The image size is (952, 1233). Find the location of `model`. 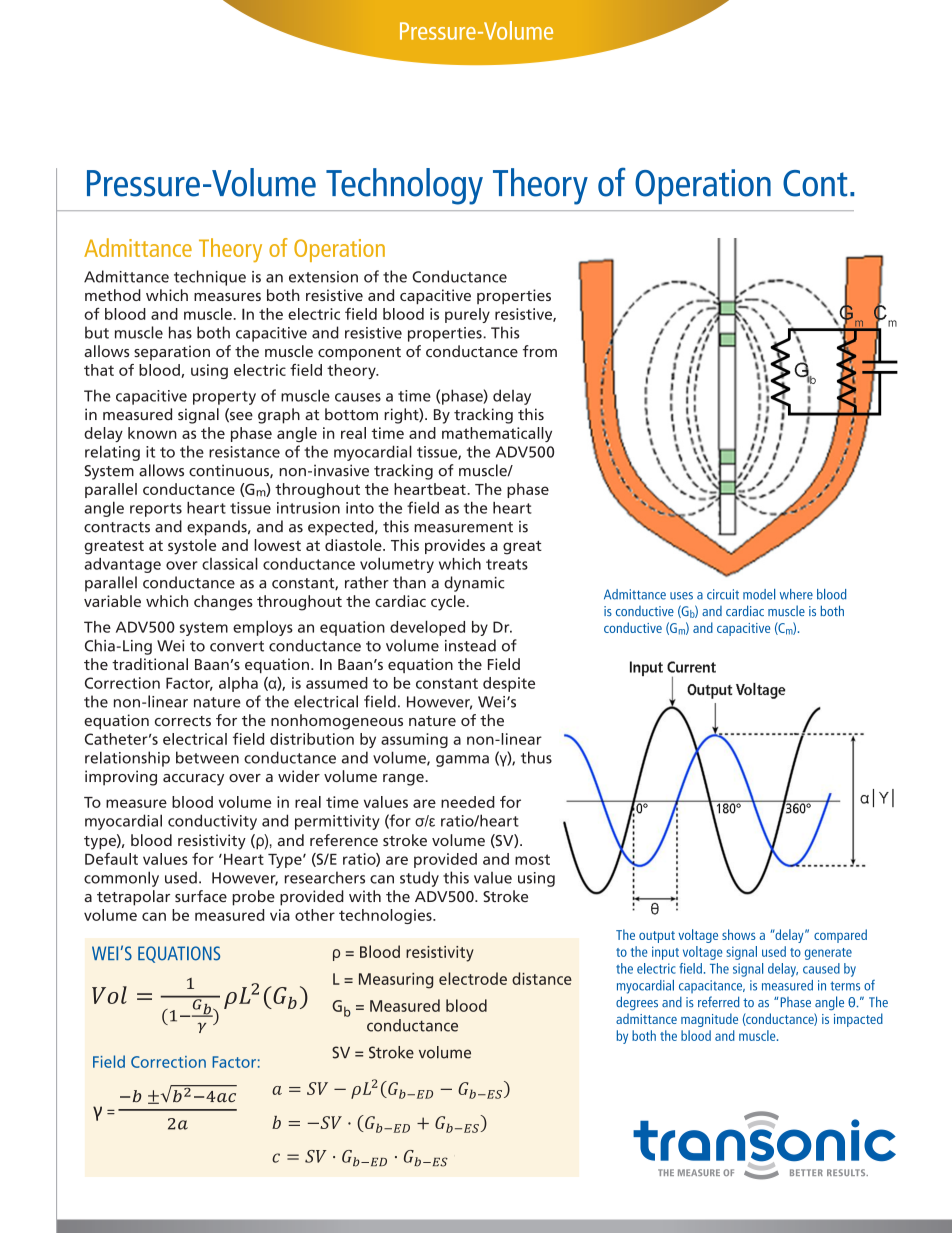

model is located at coordinates (759, 594).
